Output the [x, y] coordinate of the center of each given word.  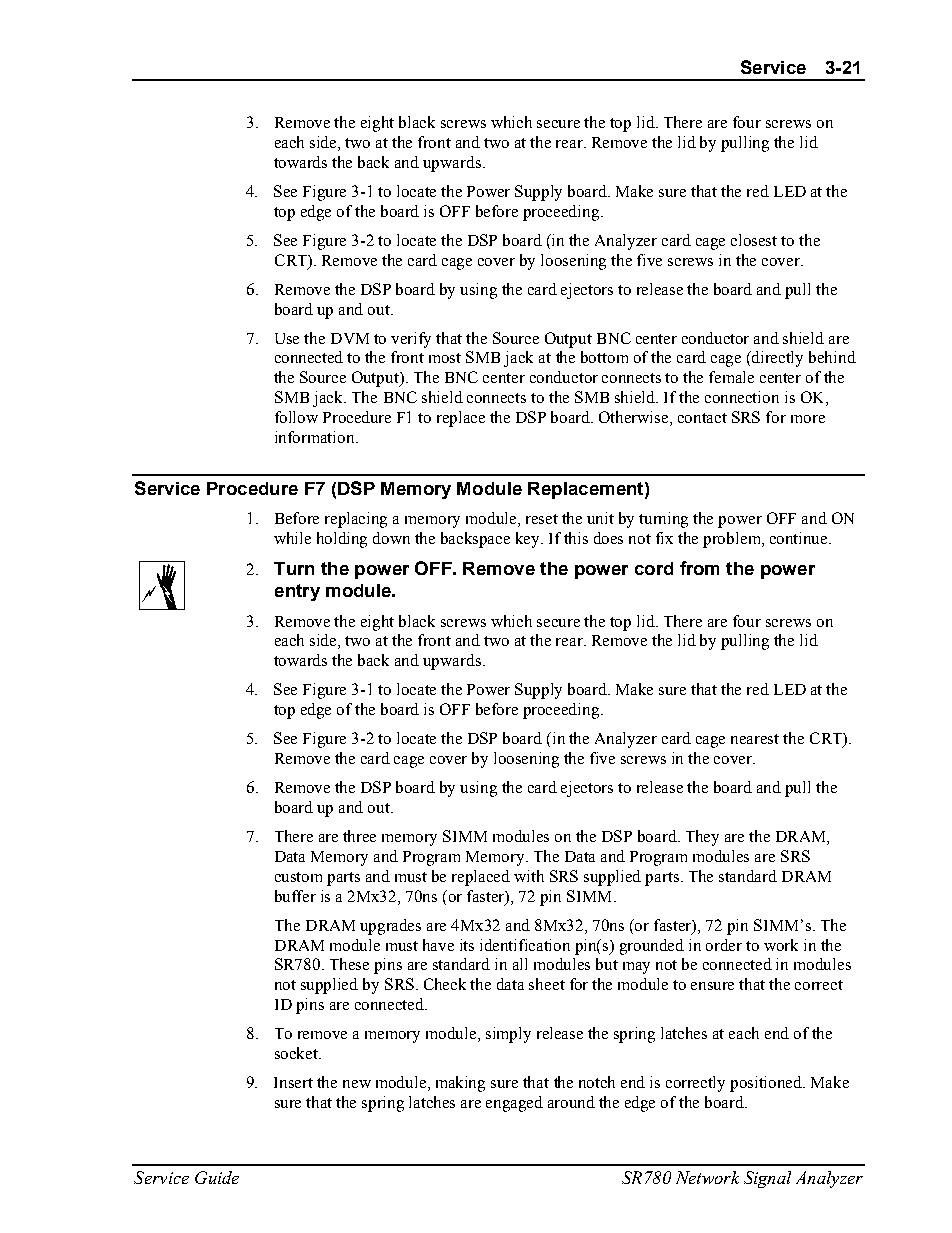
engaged [514, 1104]
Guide [217, 1177]
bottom [604, 357]
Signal [767, 1179]
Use [287, 338]
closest [754, 240]
